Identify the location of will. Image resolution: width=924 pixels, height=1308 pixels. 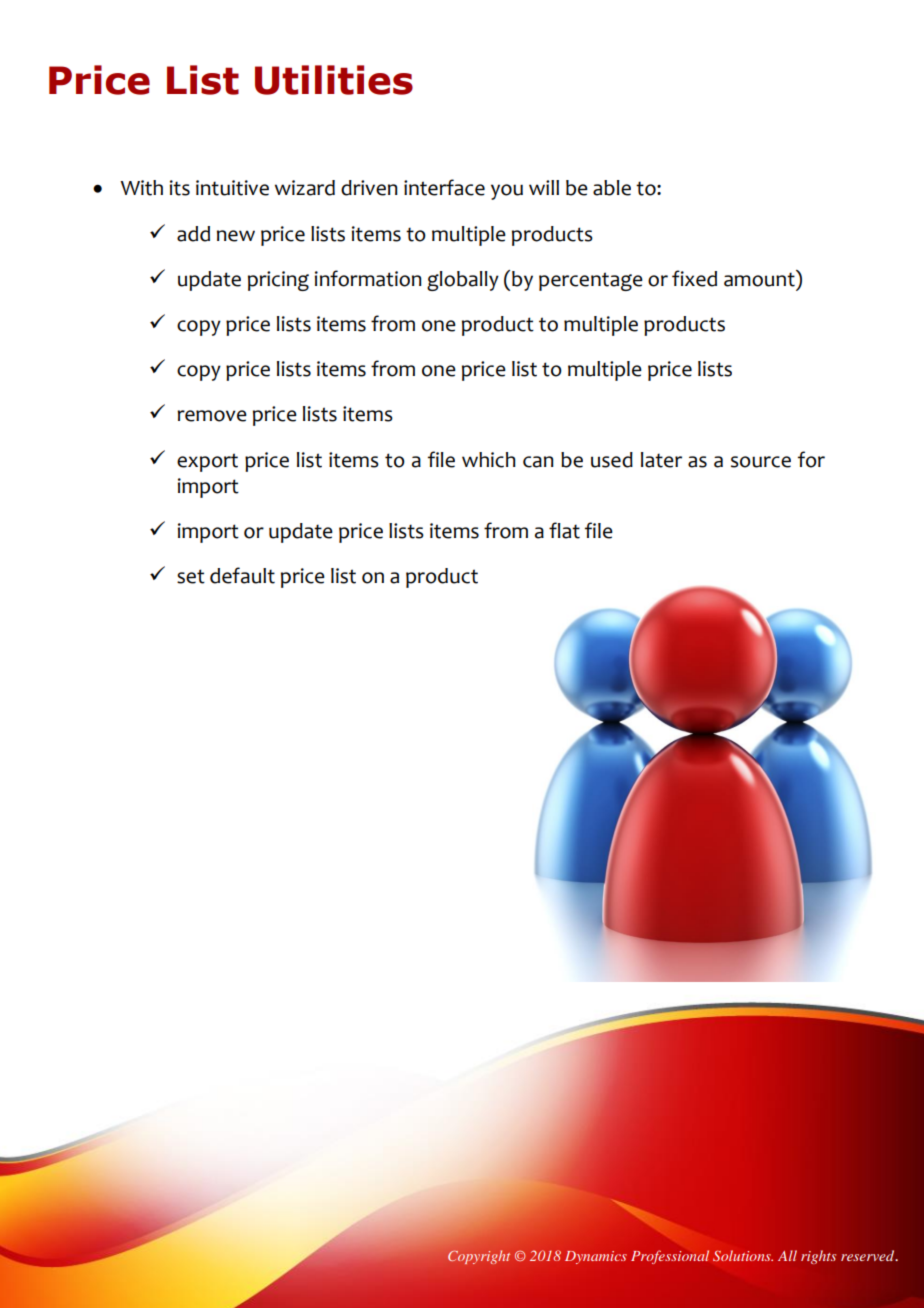
(544, 187).
